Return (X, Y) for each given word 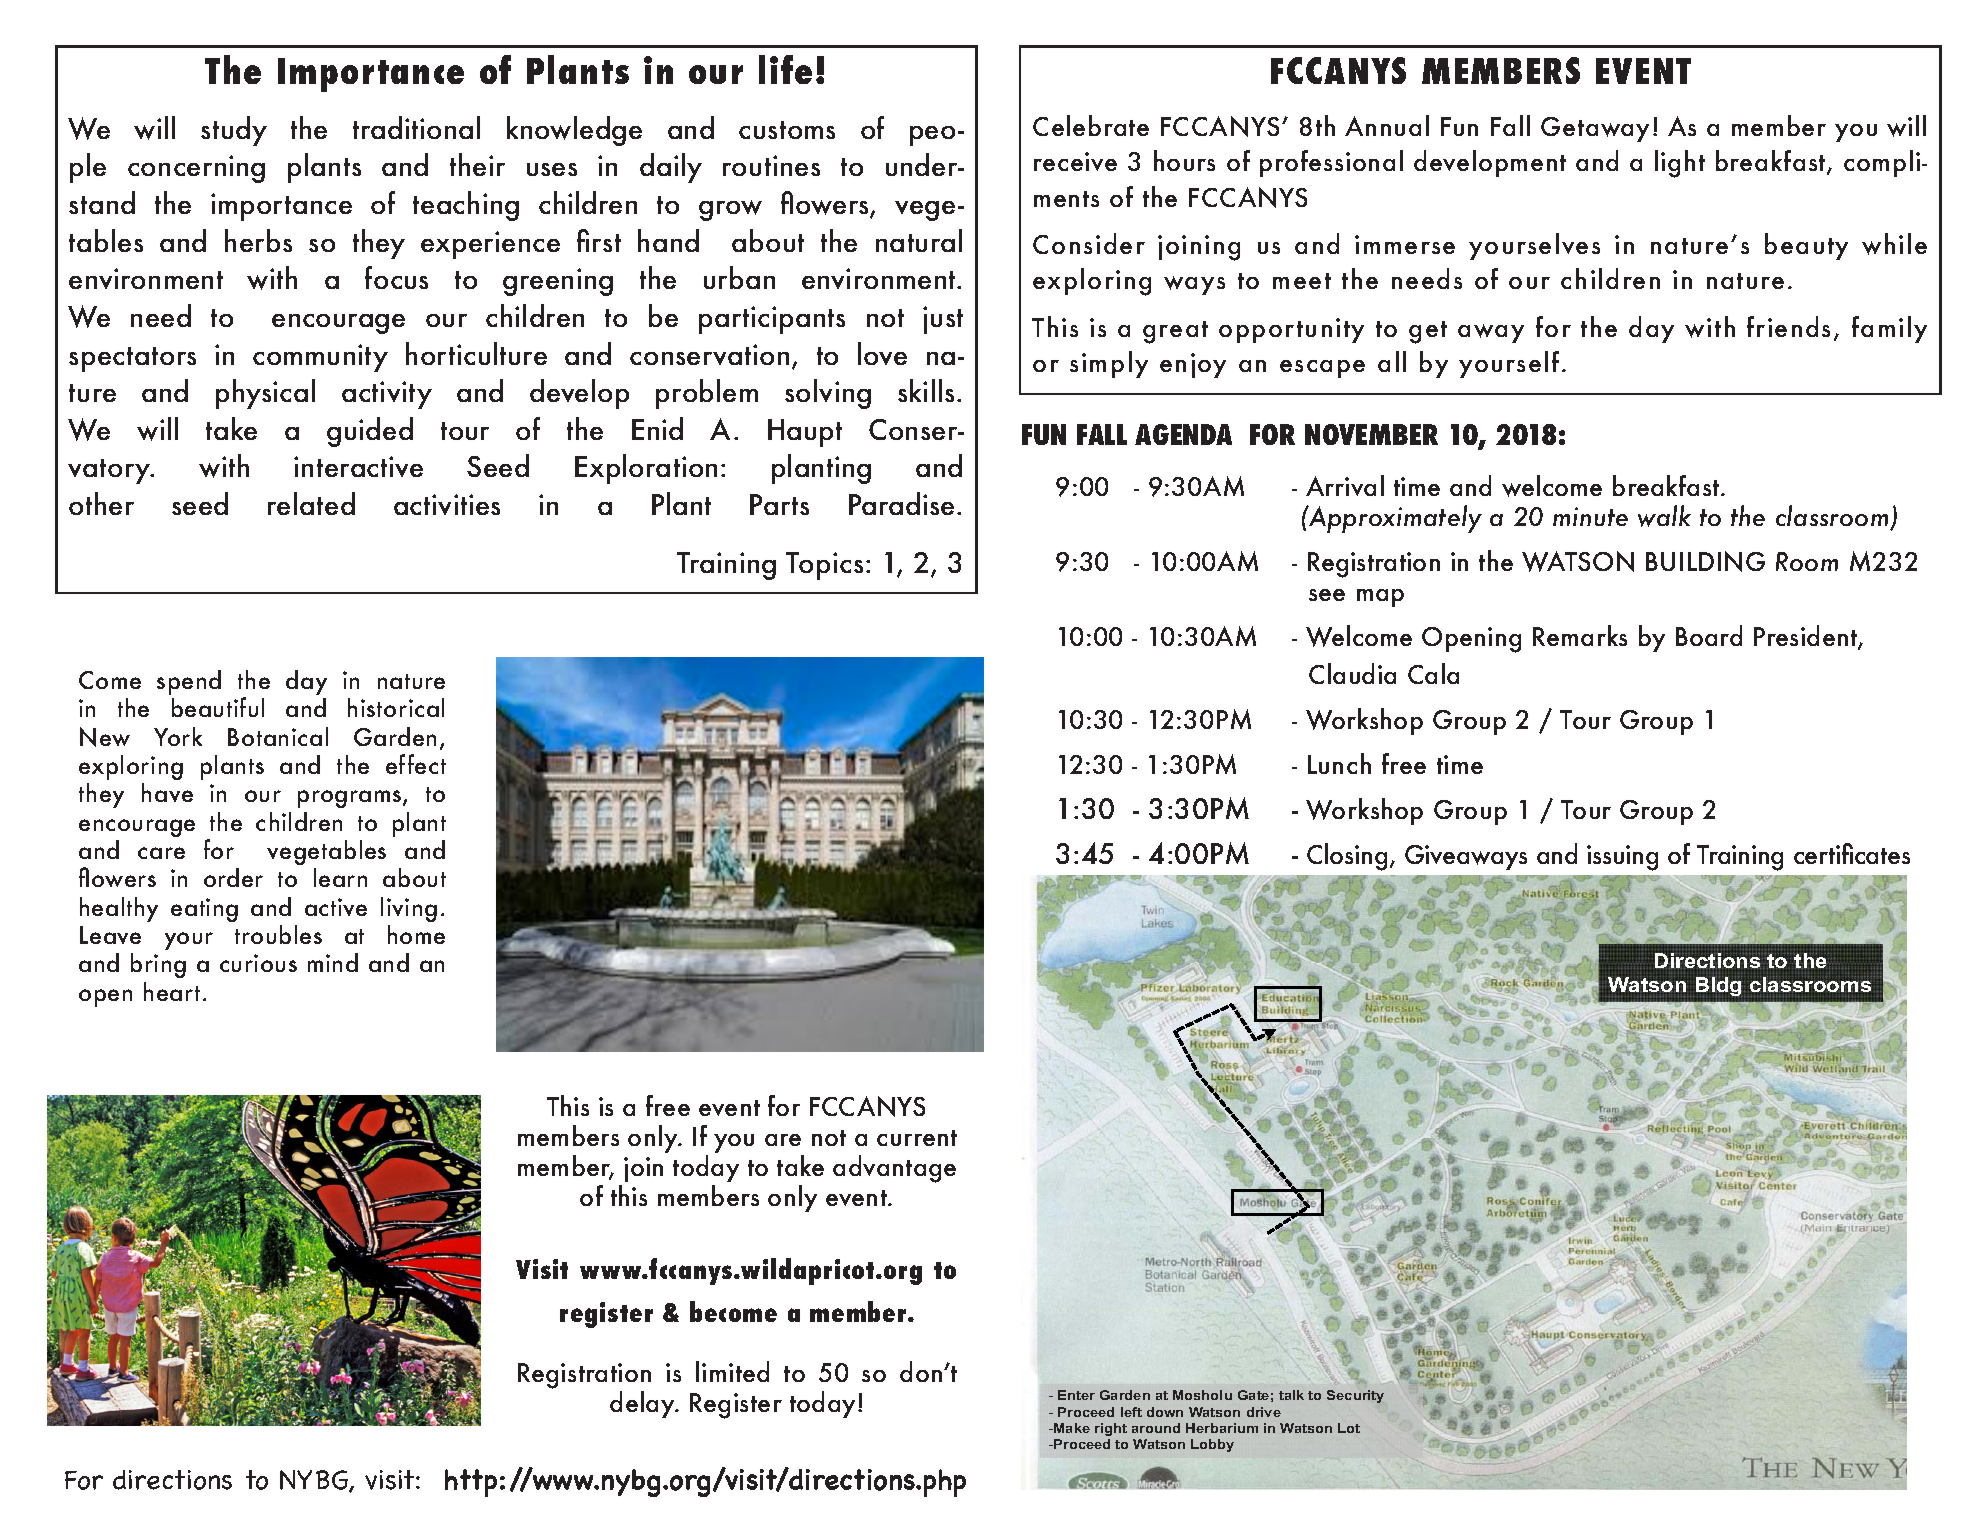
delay (643, 1404)
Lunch (1339, 763)
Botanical (278, 736)
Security (1355, 1396)
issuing (1622, 858)
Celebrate (1091, 125)
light (1680, 164)
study (234, 131)
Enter (1076, 1395)
